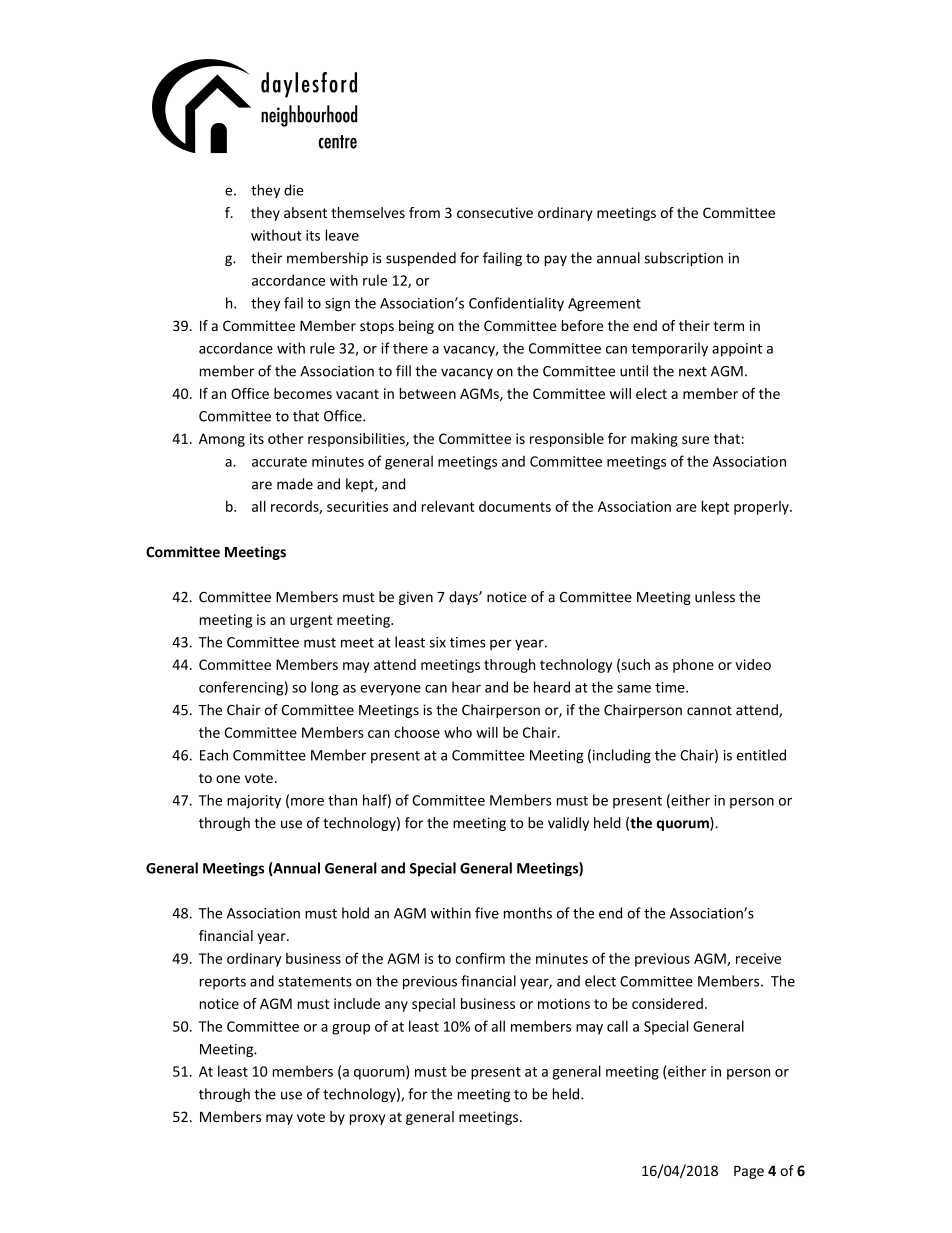 The image size is (952, 1233). Describe the element at coordinates (495, 212) in the screenshot. I see `consecutive` at that location.
